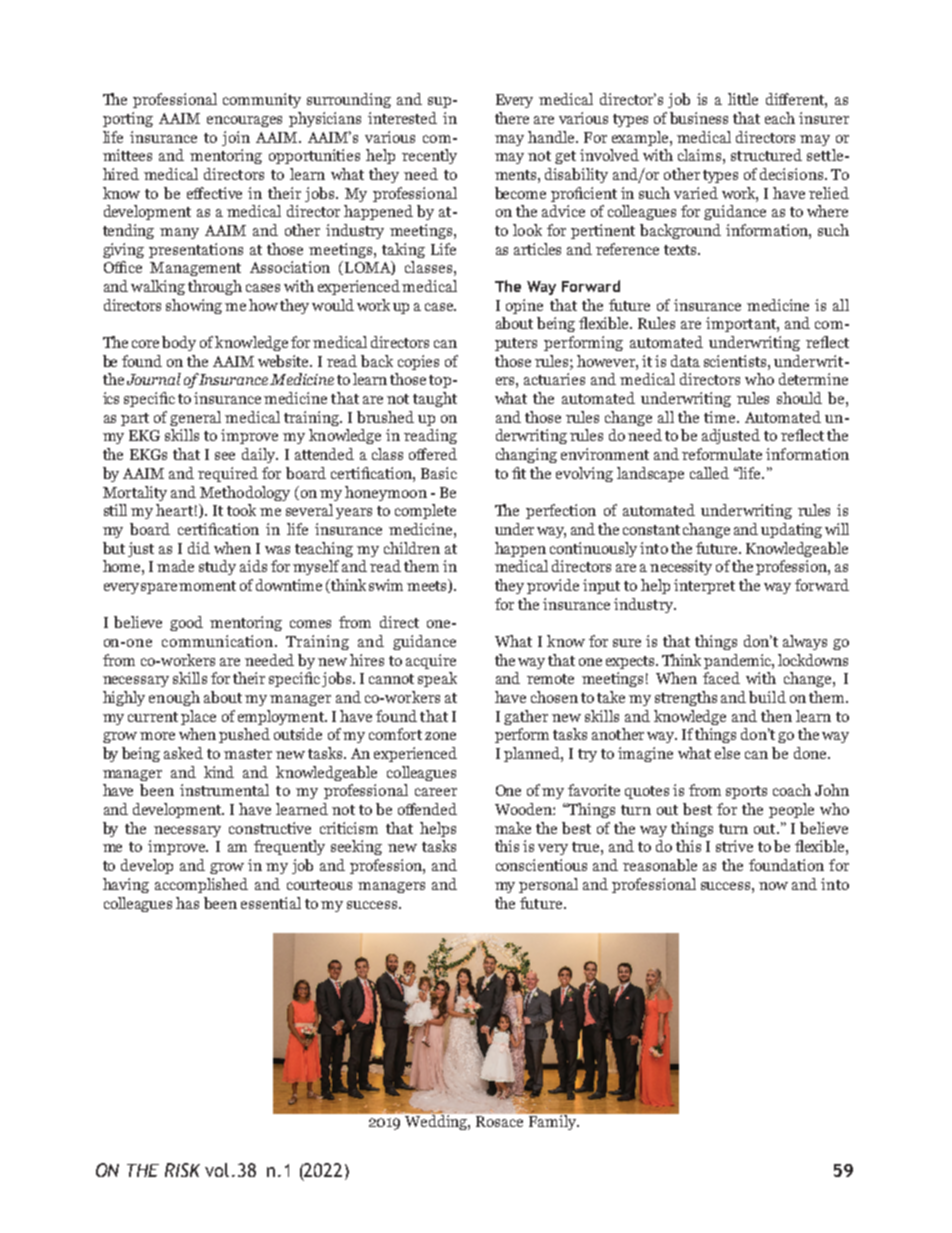 The image size is (952, 1233). I want to click on there, so click(512, 118).
